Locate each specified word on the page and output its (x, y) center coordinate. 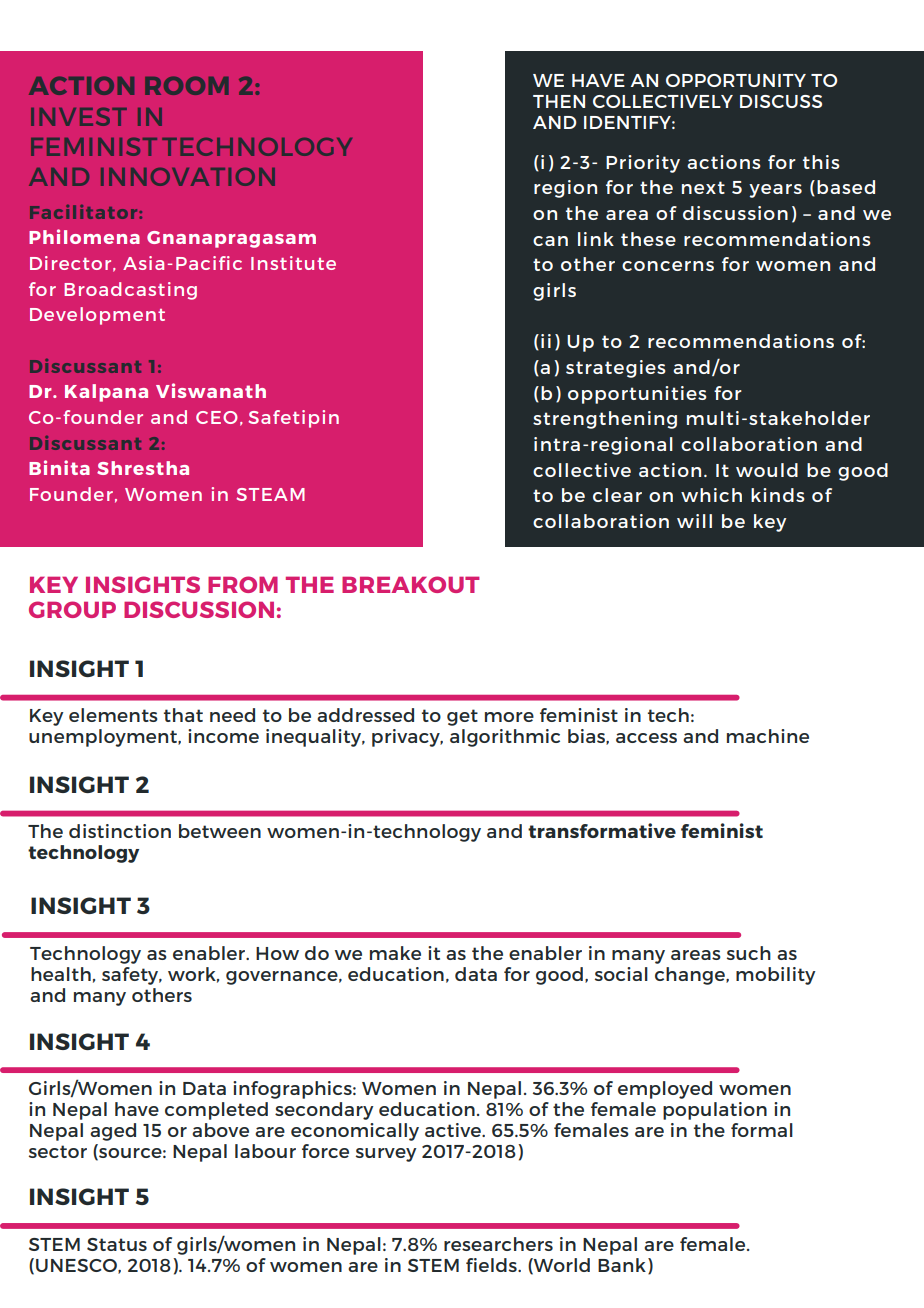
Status (117, 1244)
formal (762, 1130)
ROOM (187, 85)
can (550, 241)
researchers (498, 1244)
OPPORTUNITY (736, 80)
